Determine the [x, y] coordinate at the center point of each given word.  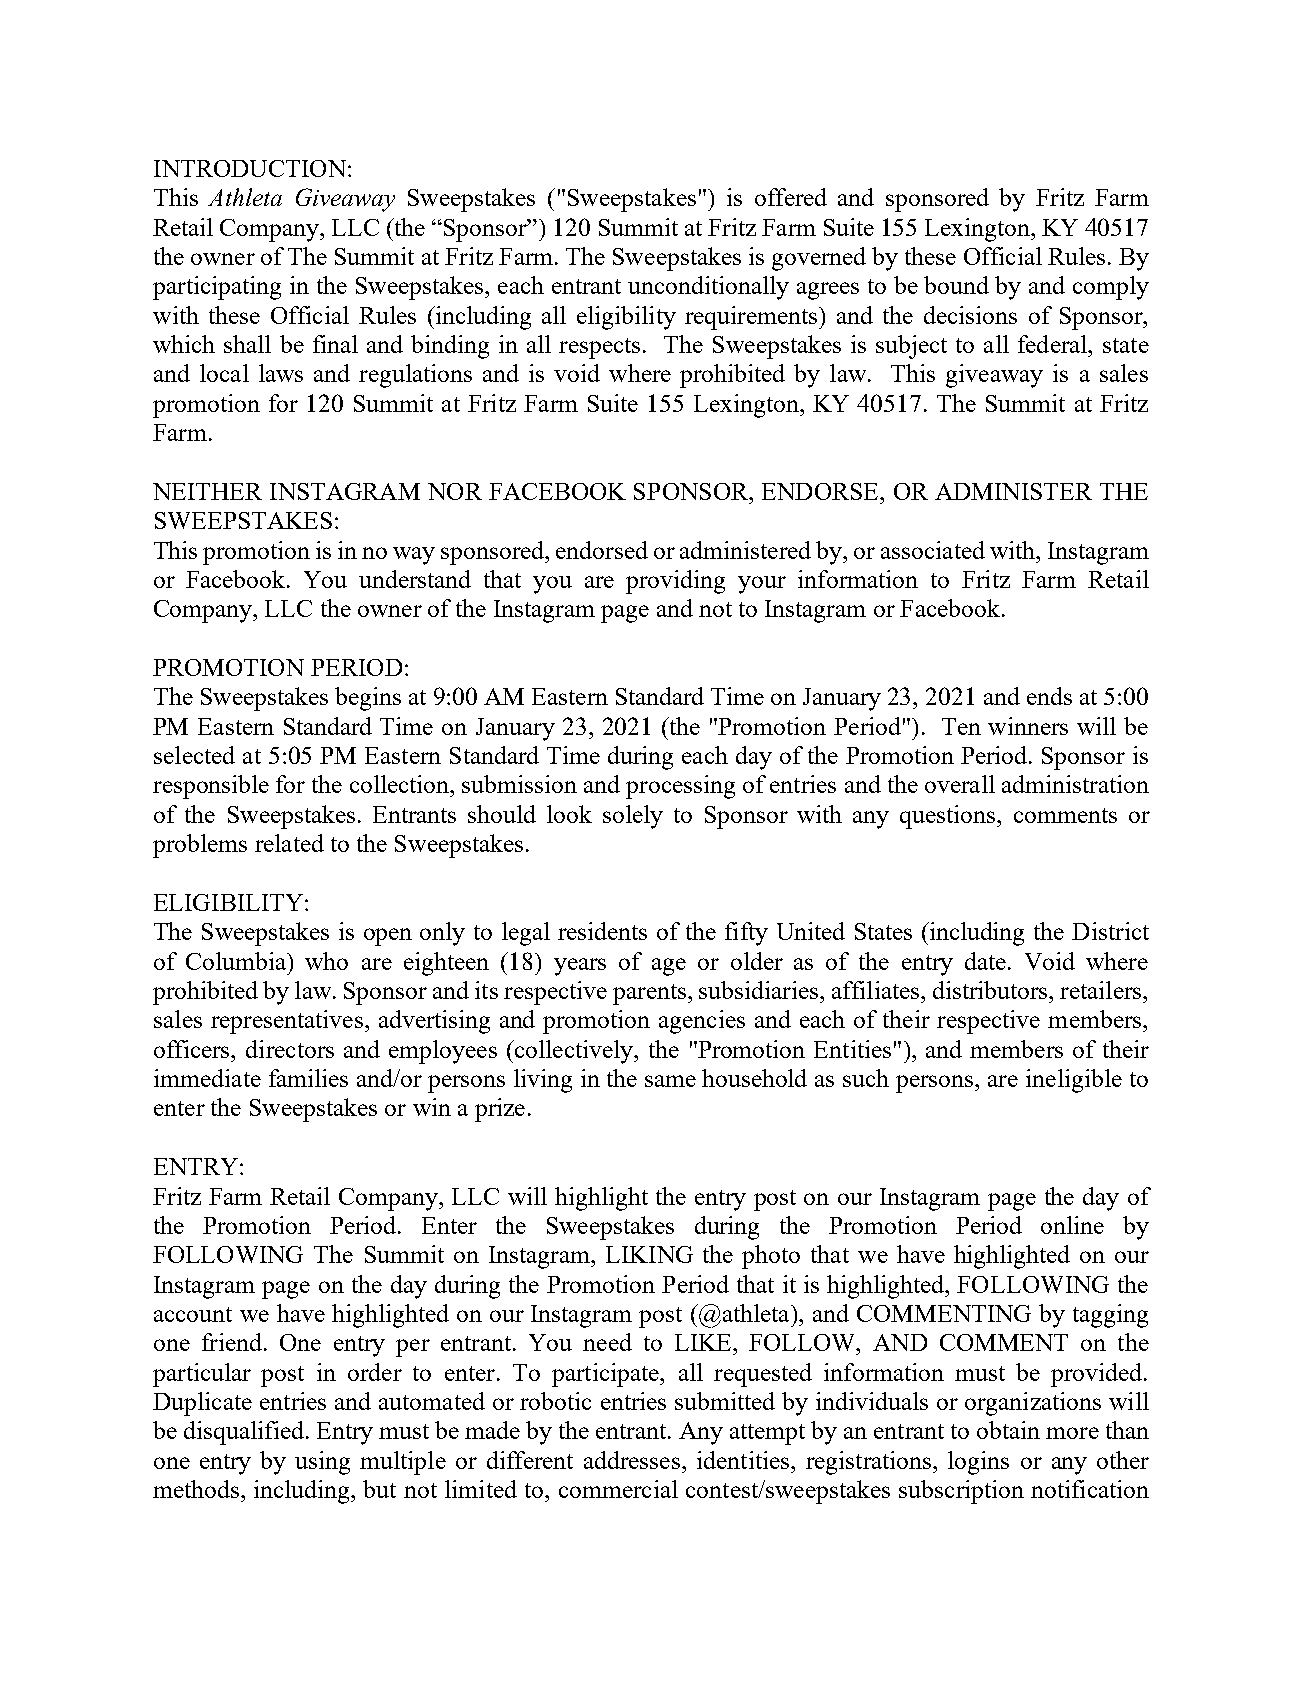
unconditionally [708, 288]
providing [675, 582]
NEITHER [207, 491]
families [308, 1078]
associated [933, 550]
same [670, 1081]
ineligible [1074, 1081]
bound [956, 285]
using [322, 1463]
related [289, 843]
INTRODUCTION [250, 168]
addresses [632, 1460]
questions [949, 817]
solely [633, 817]
